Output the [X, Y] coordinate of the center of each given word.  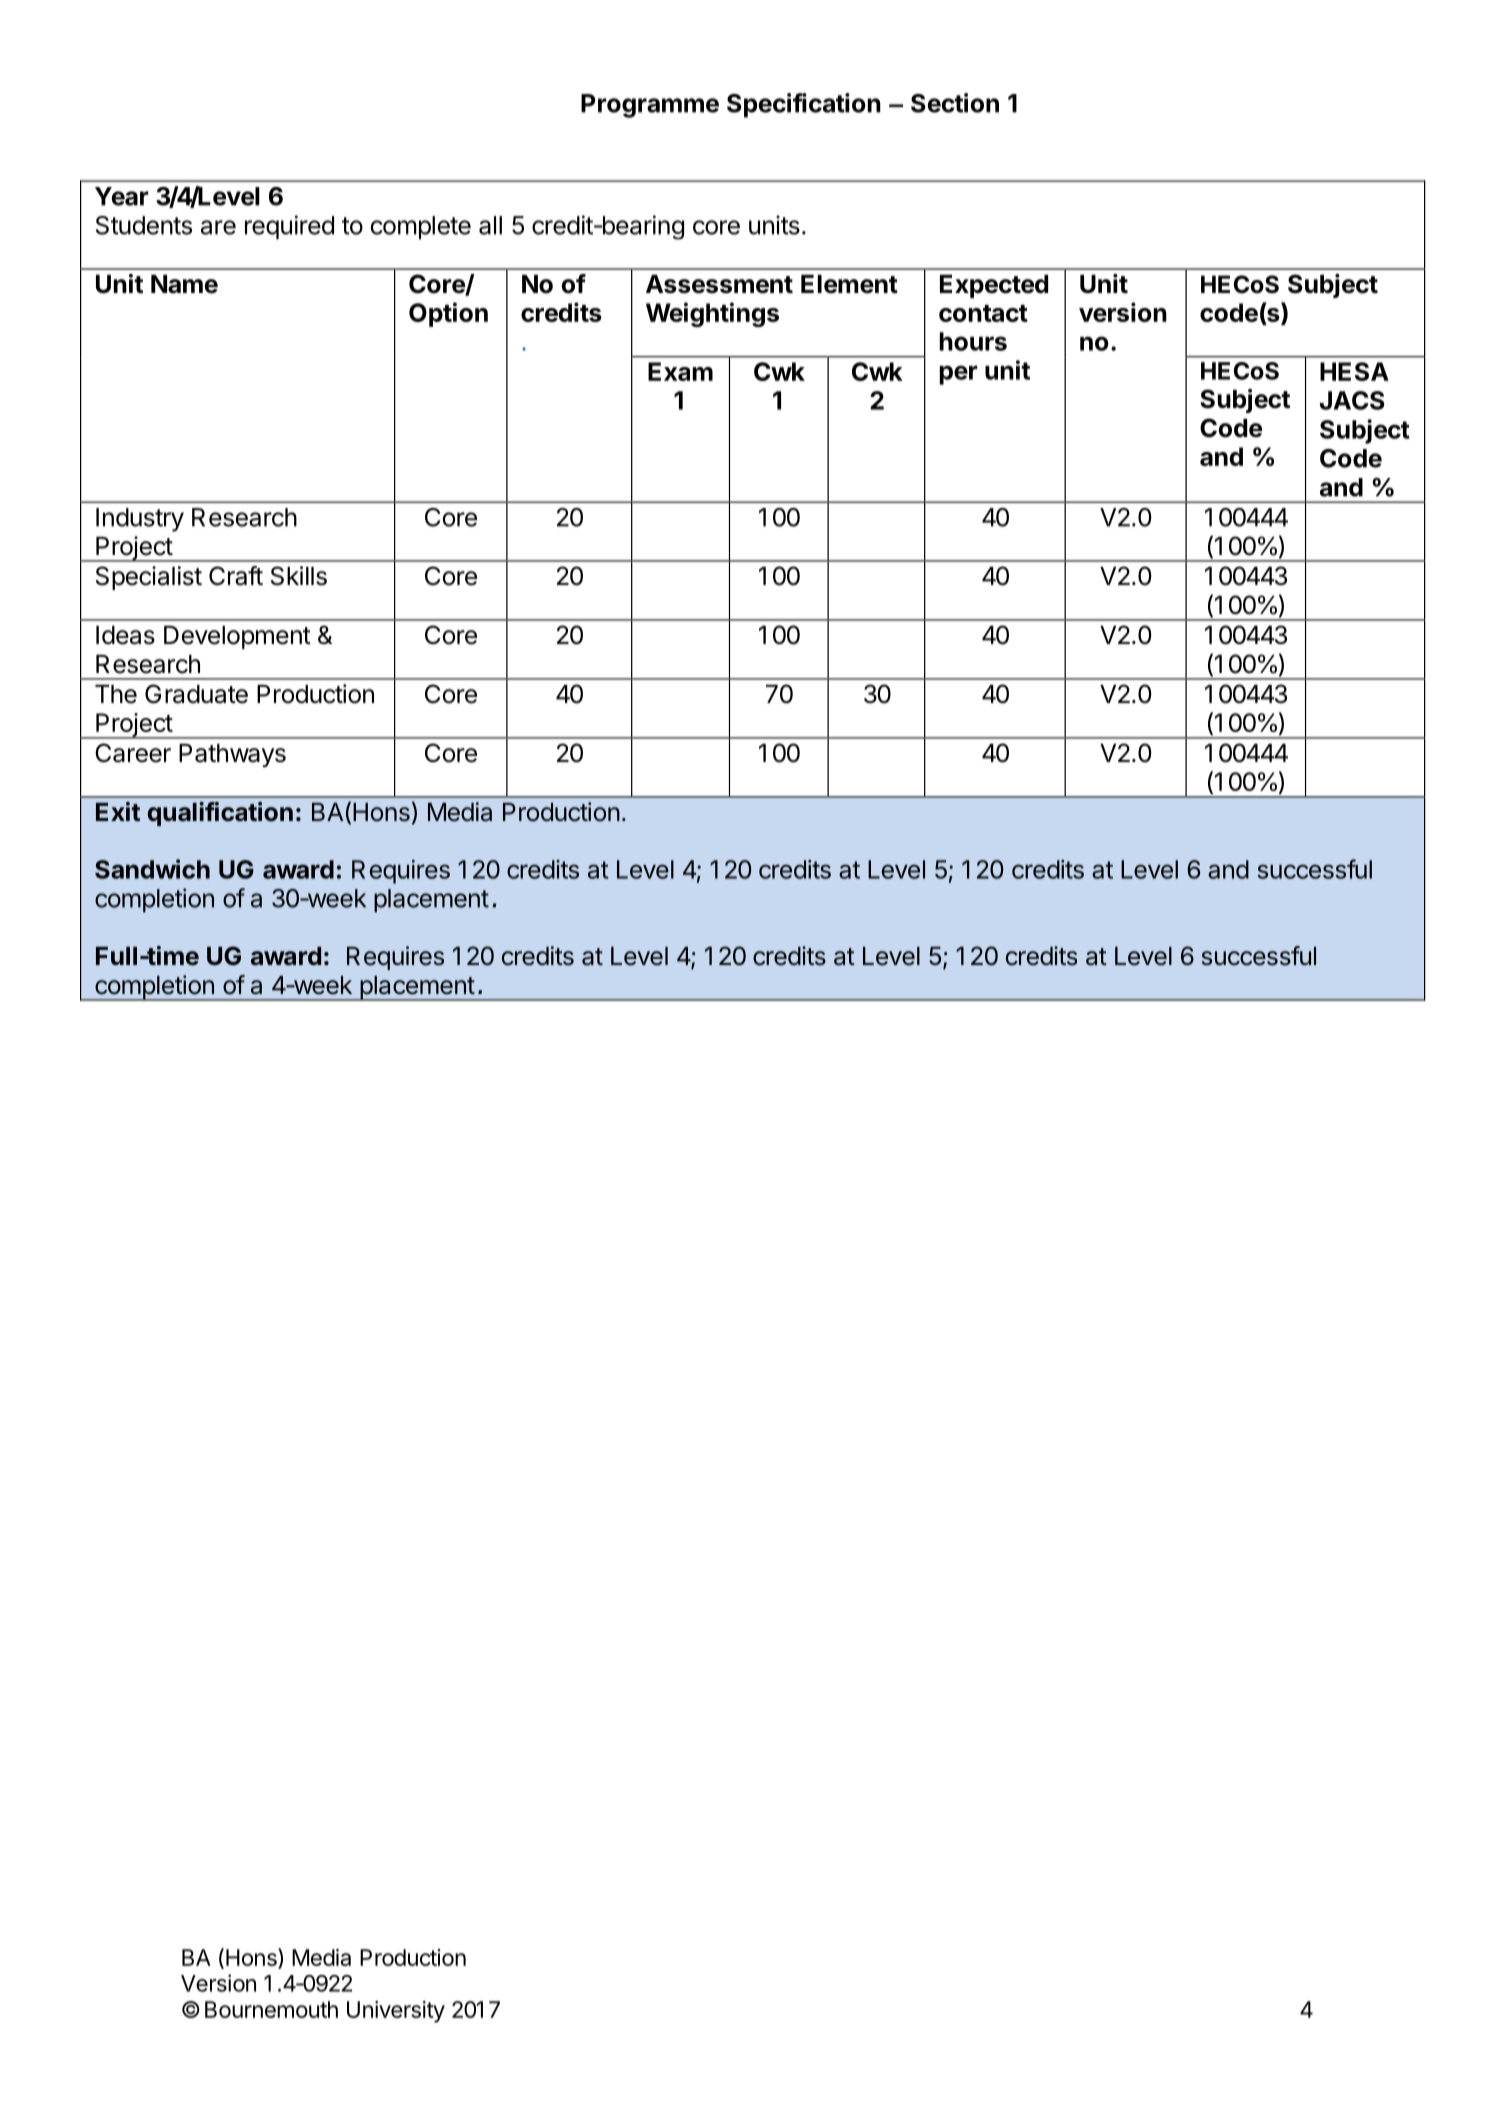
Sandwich [152, 869]
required [289, 227]
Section [955, 103]
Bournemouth [271, 2009]
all [490, 225]
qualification [220, 814]
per [959, 375]
